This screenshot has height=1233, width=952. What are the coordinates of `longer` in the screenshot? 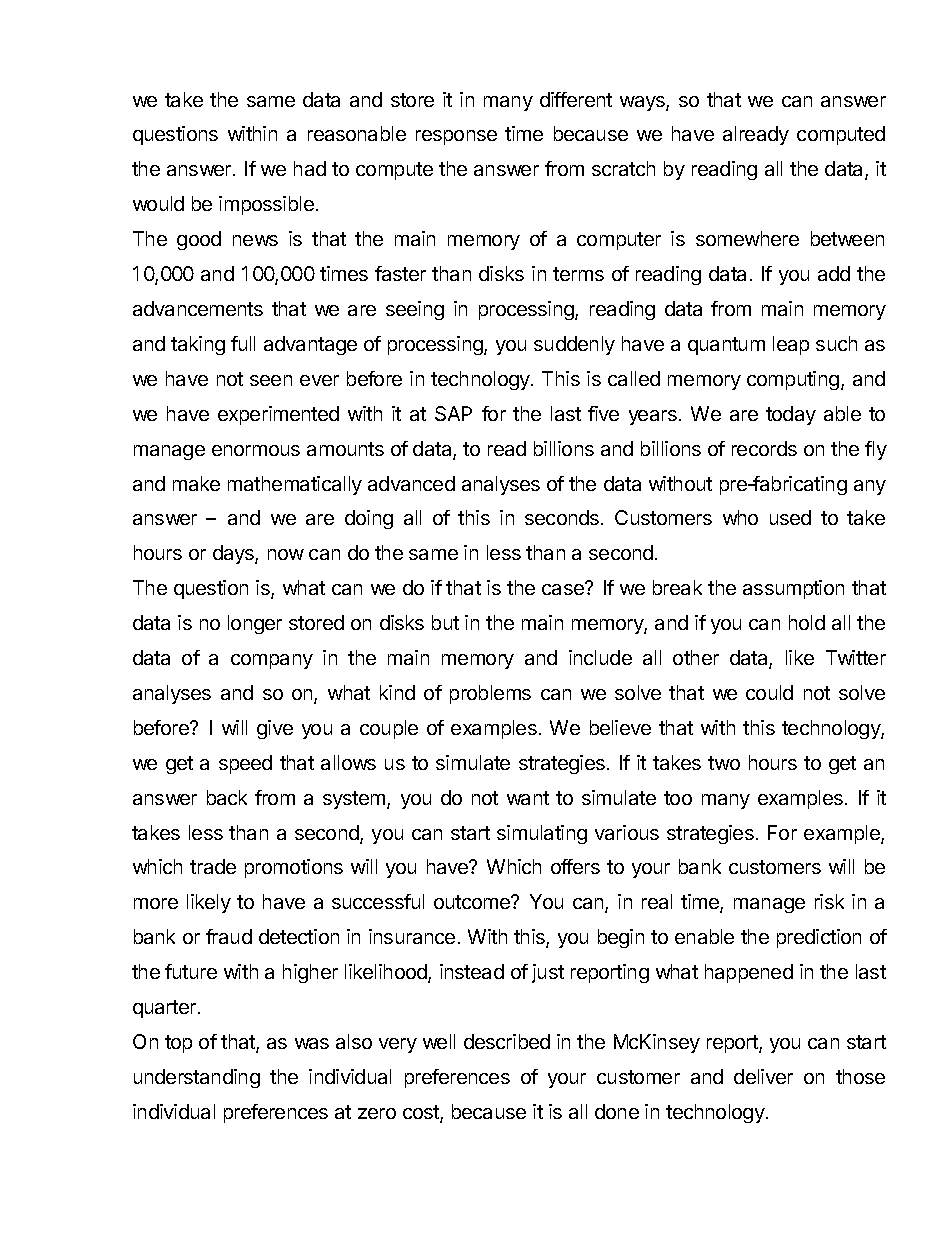 It's located at (255, 624).
